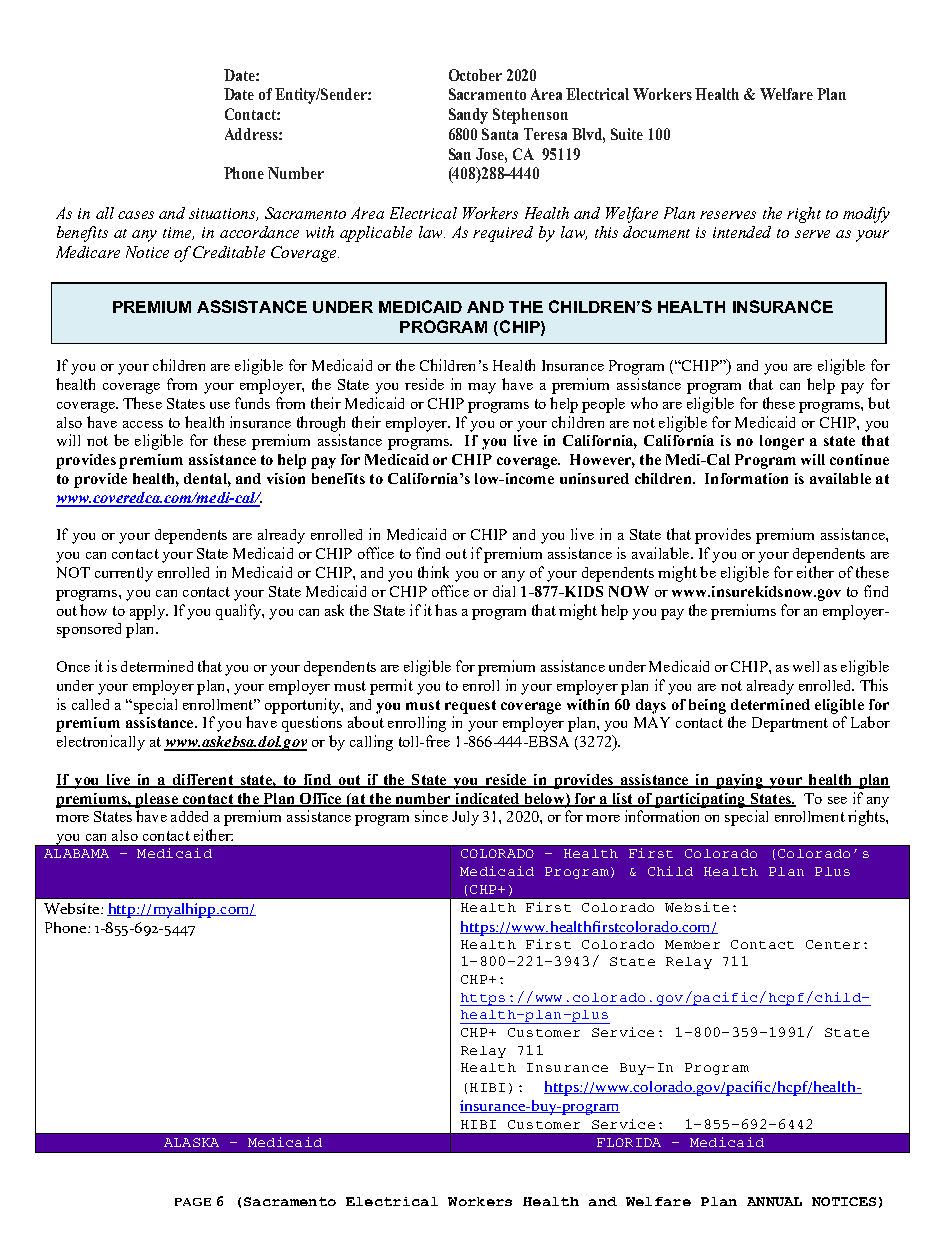 The height and width of the page is (1233, 952). Describe the element at coordinates (76, 853) in the page. I see `ALABAMA` at that location.
